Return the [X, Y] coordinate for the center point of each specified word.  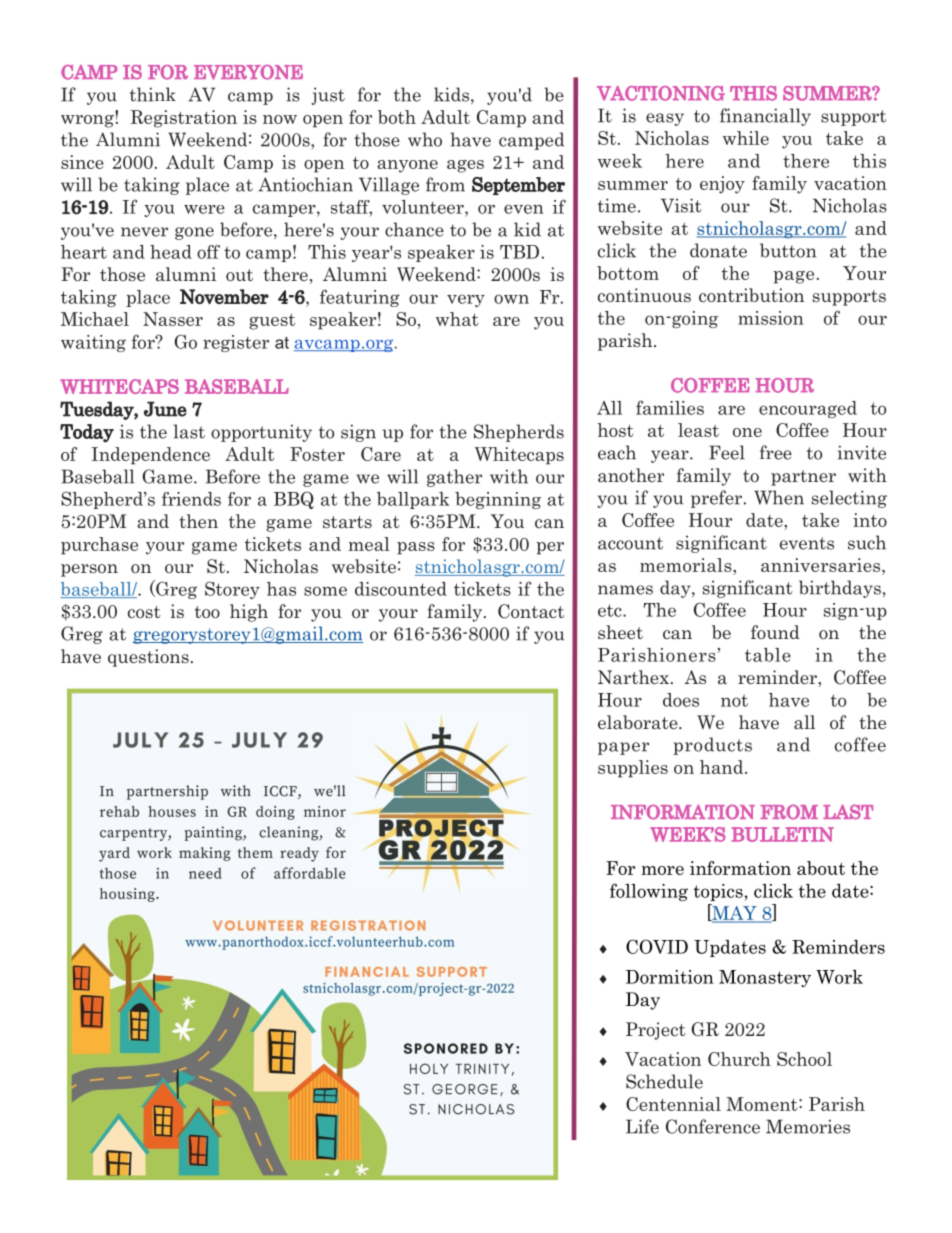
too [207, 612]
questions [148, 658]
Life [642, 1126]
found [775, 632]
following [649, 892]
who [425, 139]
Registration [184, 119]
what [457, 319]
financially [765, 117]
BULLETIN [782, 834]
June [165, 409]
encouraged [808, 409]
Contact [531, 611]
